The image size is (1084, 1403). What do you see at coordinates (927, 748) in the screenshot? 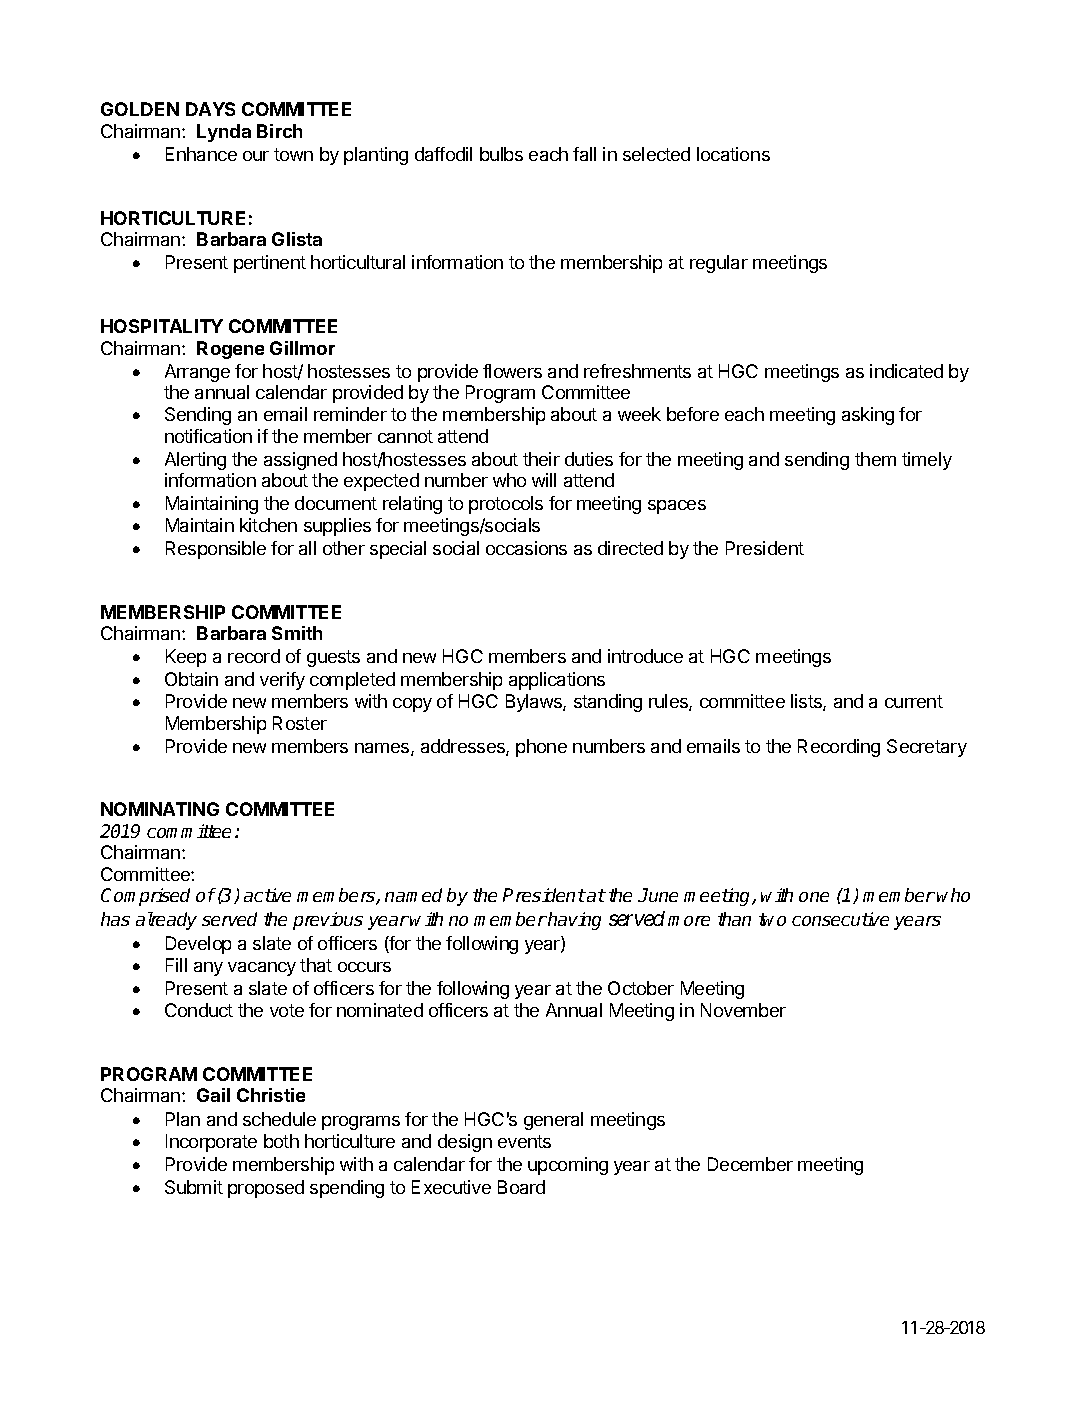
I see `Secretary` at bounding box center [927, 748].
